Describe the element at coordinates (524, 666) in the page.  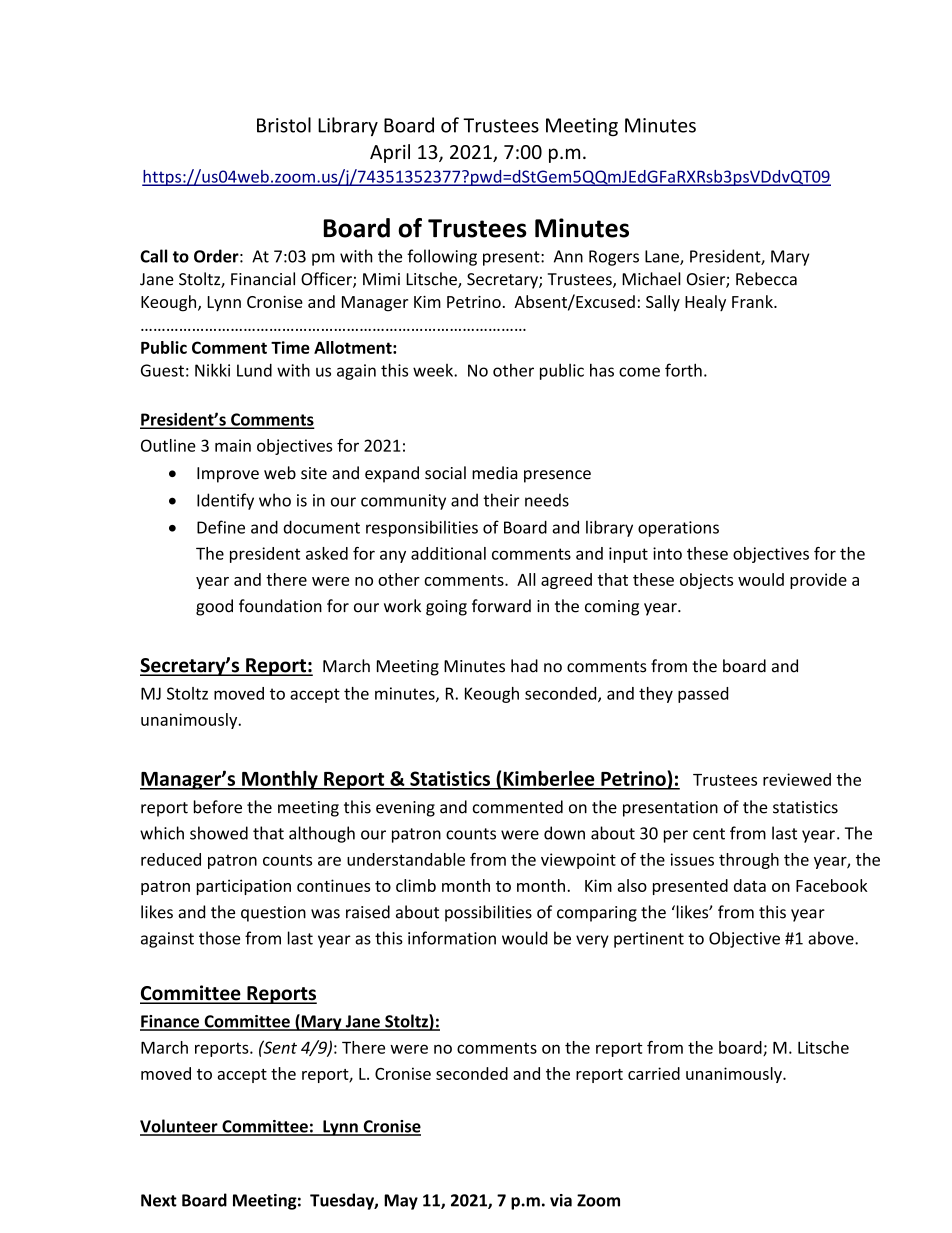
I see `had` at that location.
